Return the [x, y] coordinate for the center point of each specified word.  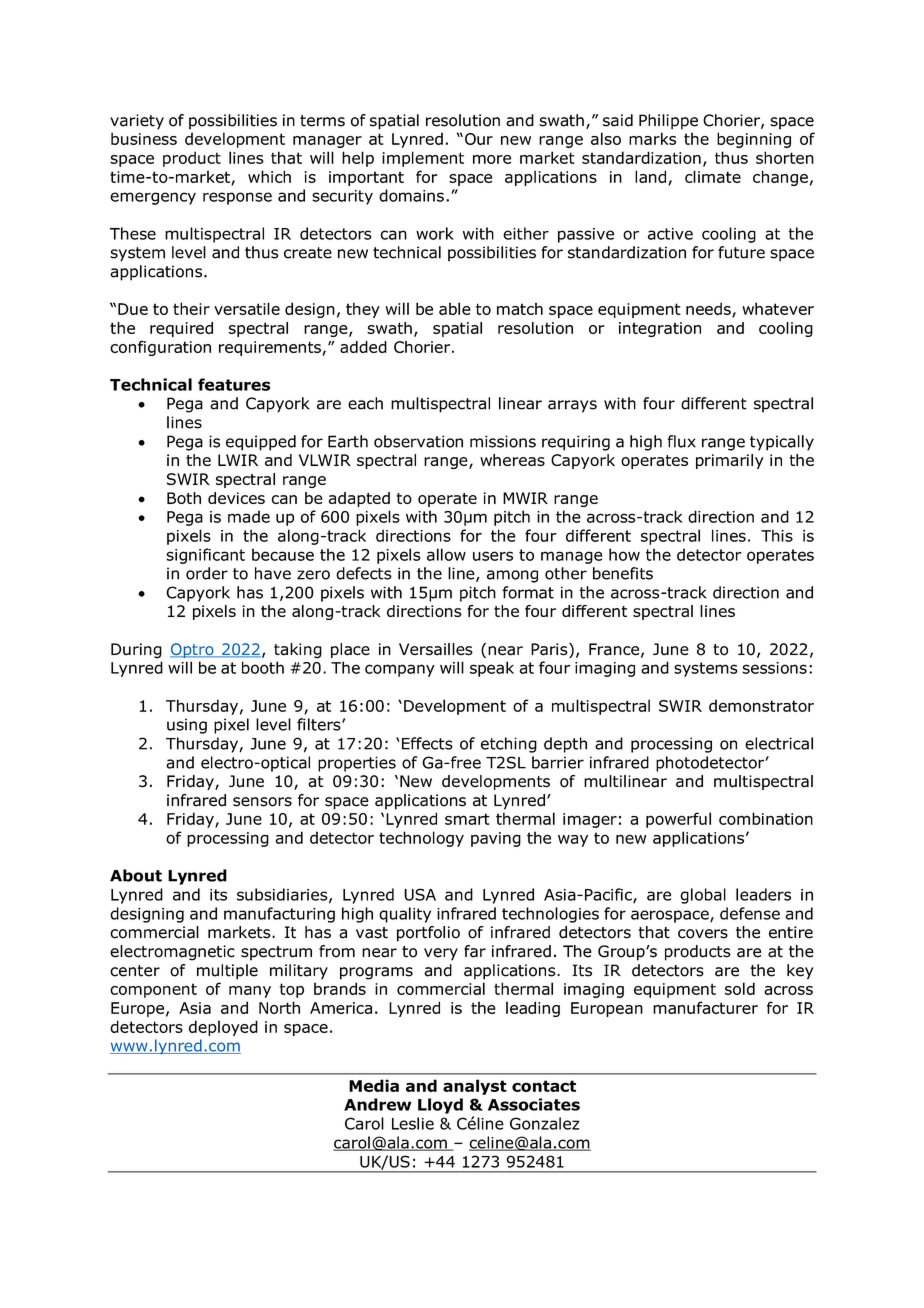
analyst [475, 1087]
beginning [754, 140]
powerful [678, 820]
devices [236, 498]
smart [467, 819]
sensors [262, 802]
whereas [512, 460]
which [269, 176]
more [492, 159]
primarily [730, 461]
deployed [223, 1028]
